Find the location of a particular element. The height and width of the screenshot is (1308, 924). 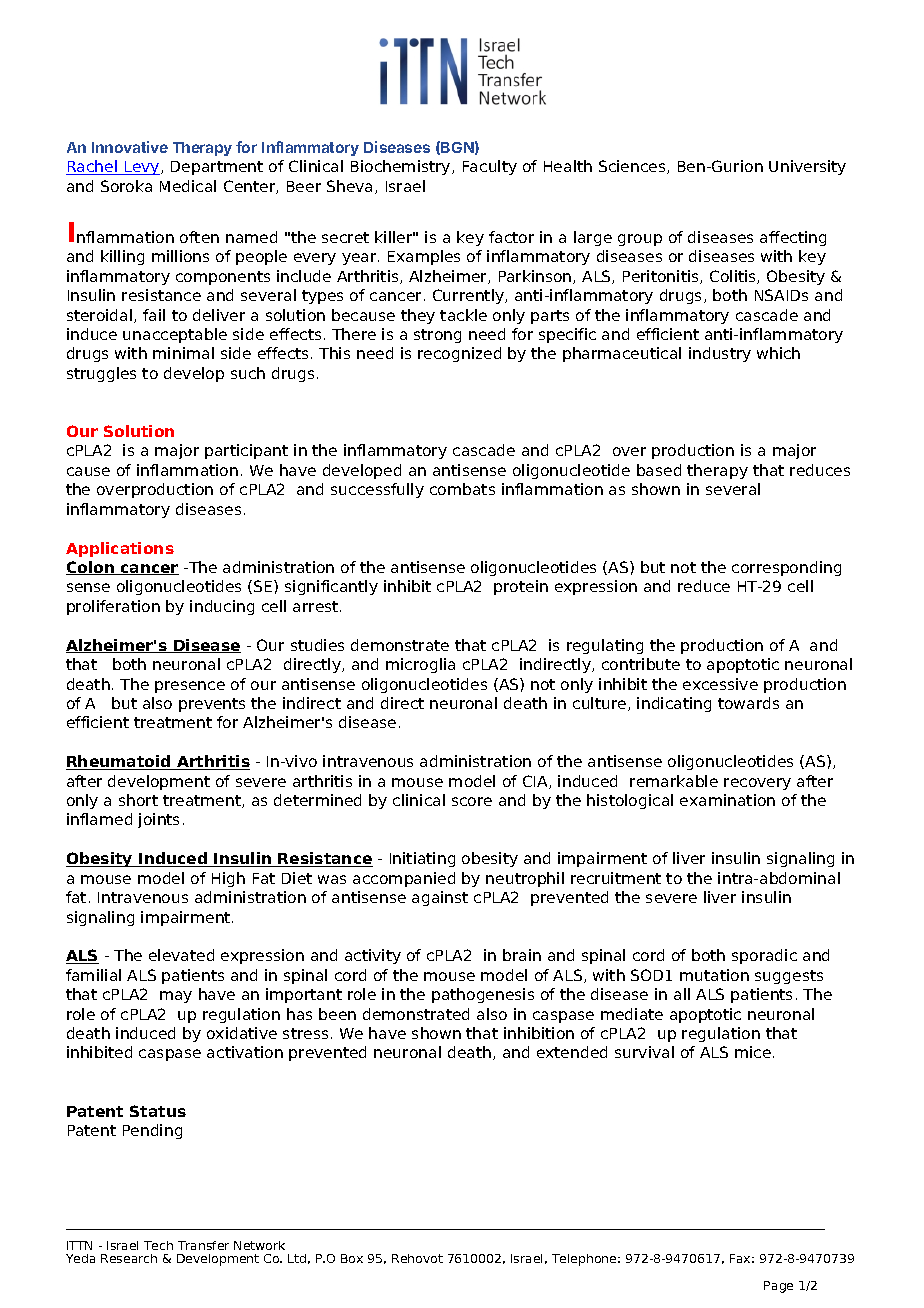

High is located at coordinates (228, 879).
